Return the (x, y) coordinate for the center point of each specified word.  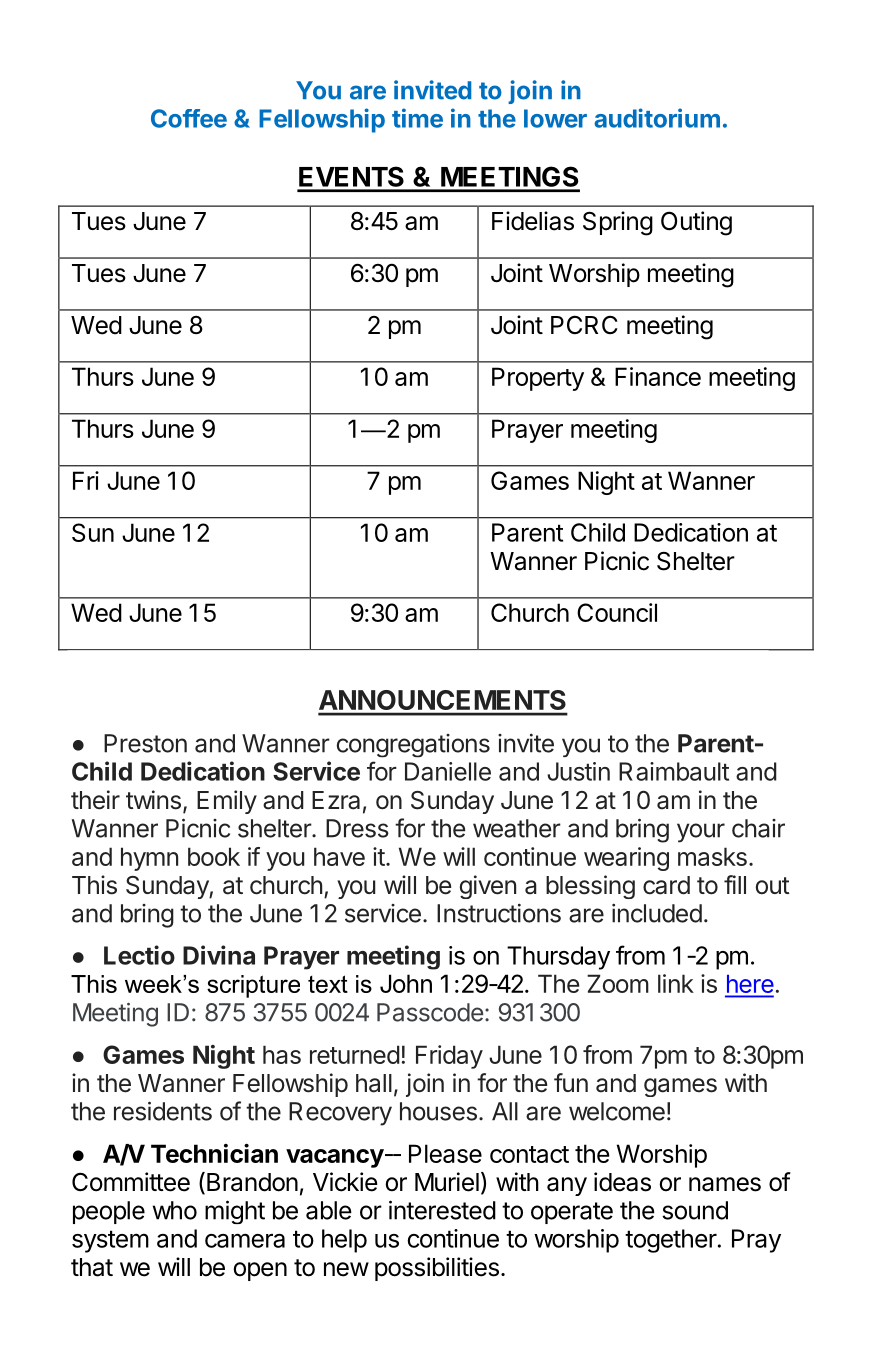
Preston (145, 743)
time (417, 118)
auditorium (657, 118)
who (175, 1210)
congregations (413, 746)
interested (442, 1210)
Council (617, 612)
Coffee (189, 118)
